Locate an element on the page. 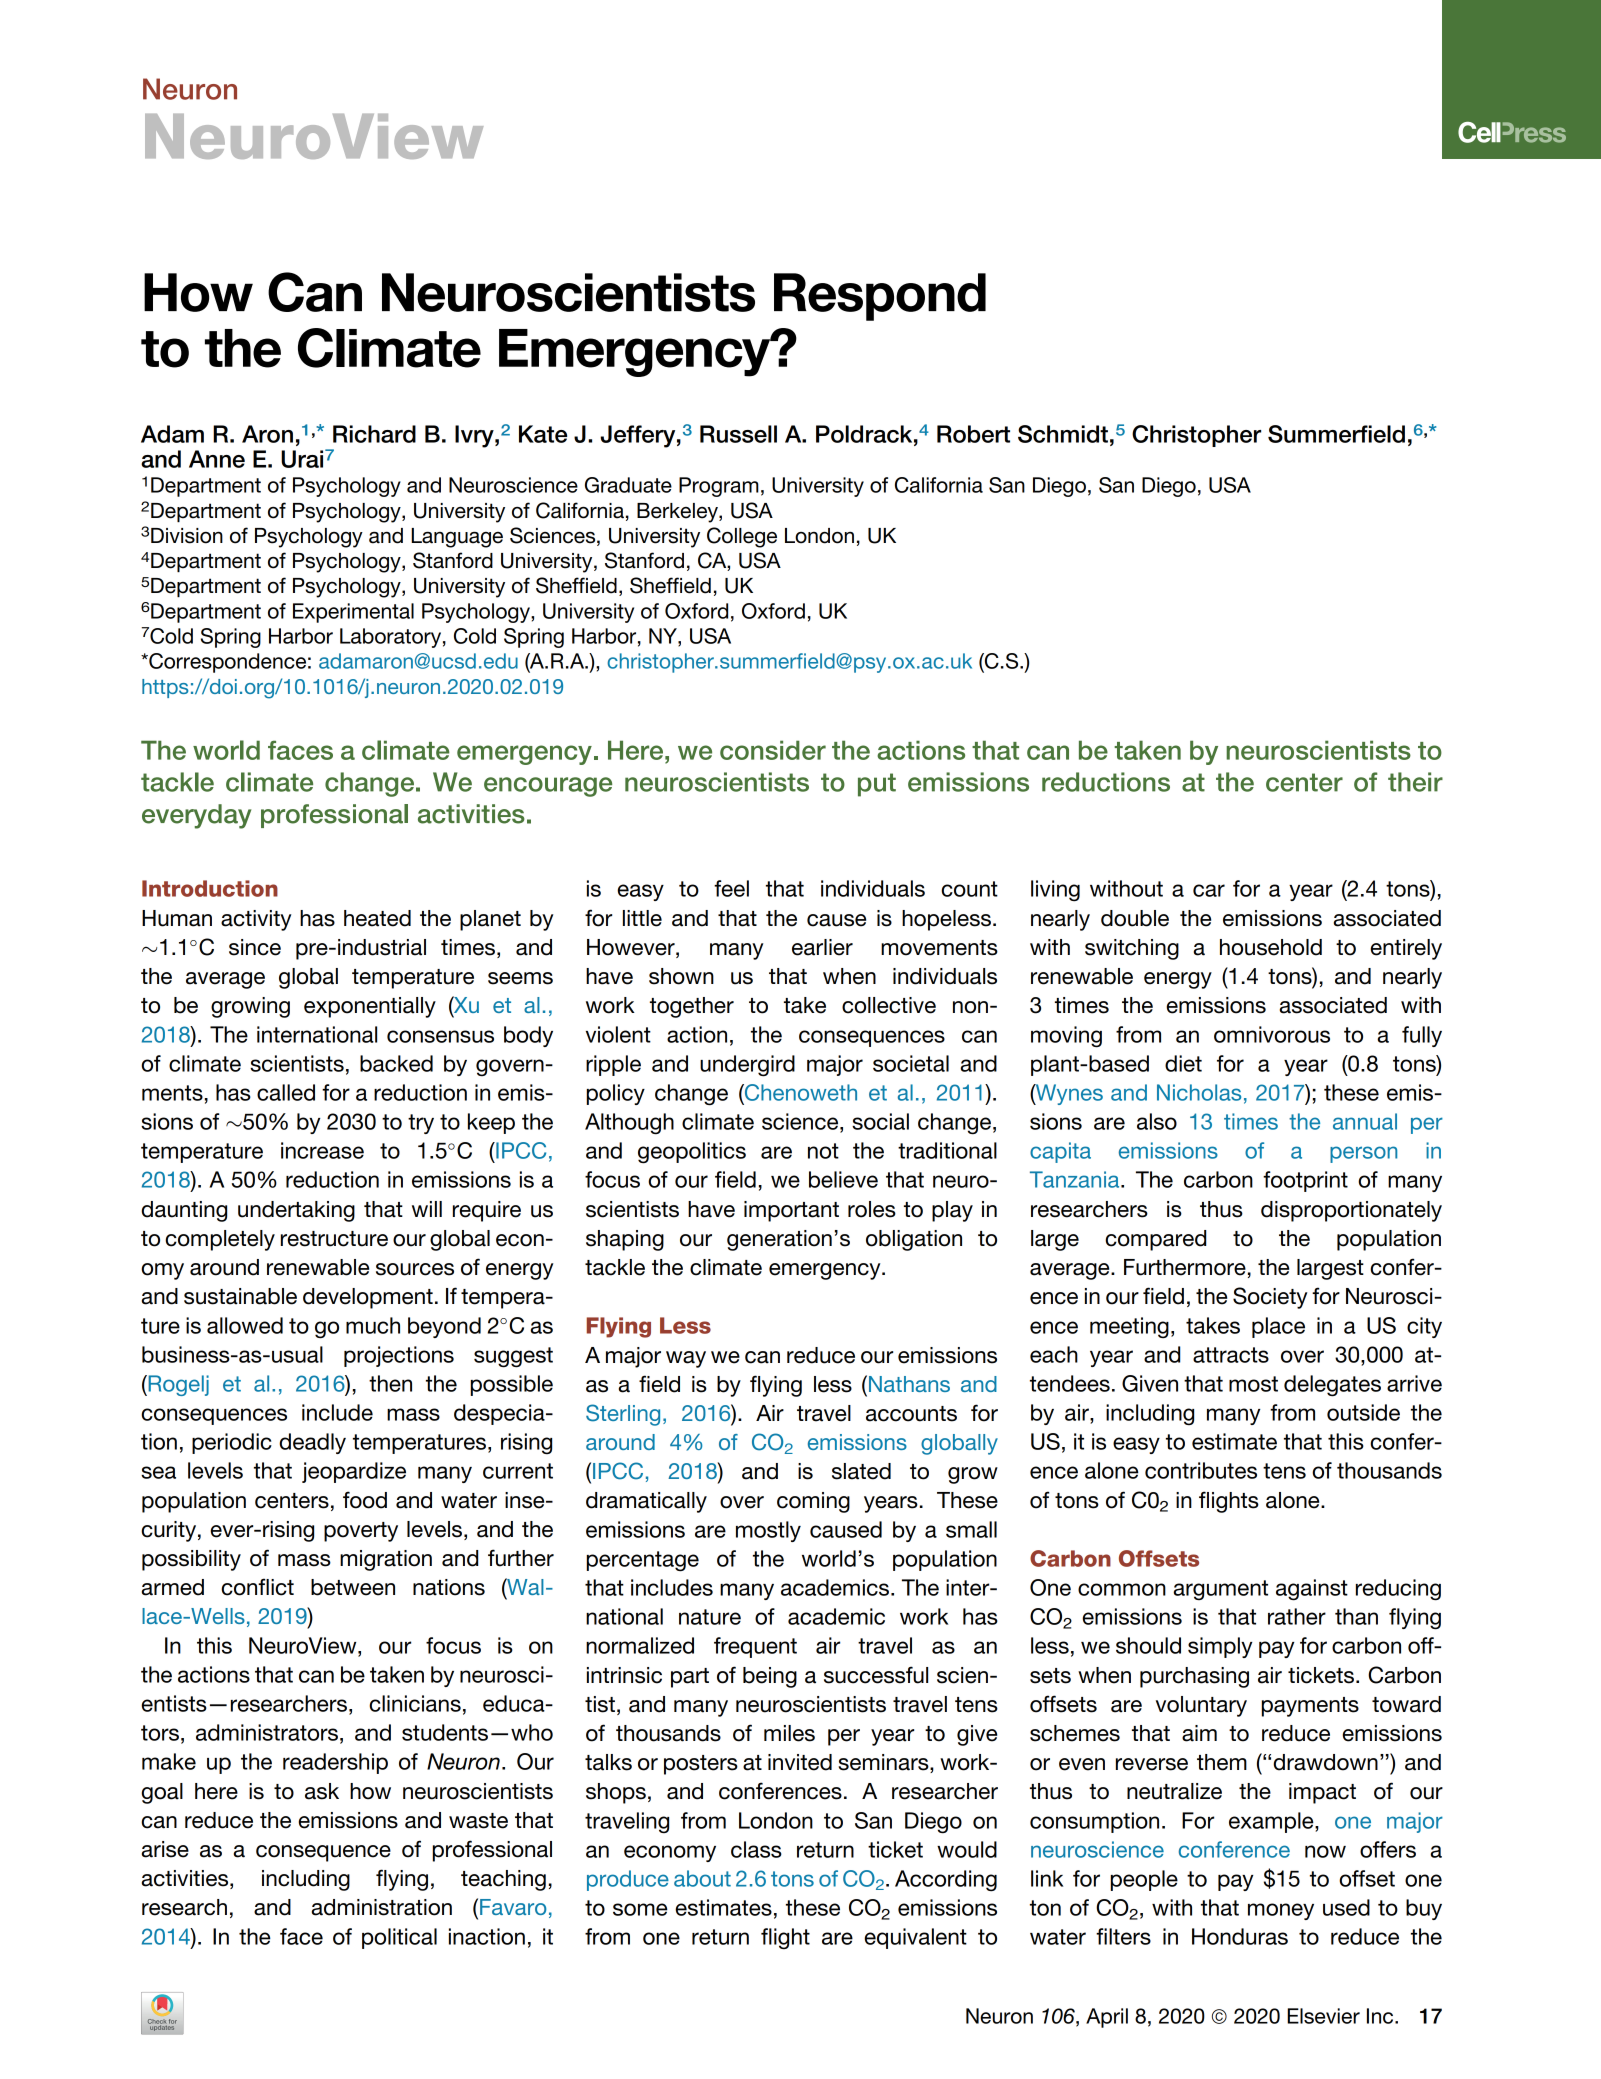 This document has width=1601, height=2079. footprint is located at coordinates (1305, 1181).
